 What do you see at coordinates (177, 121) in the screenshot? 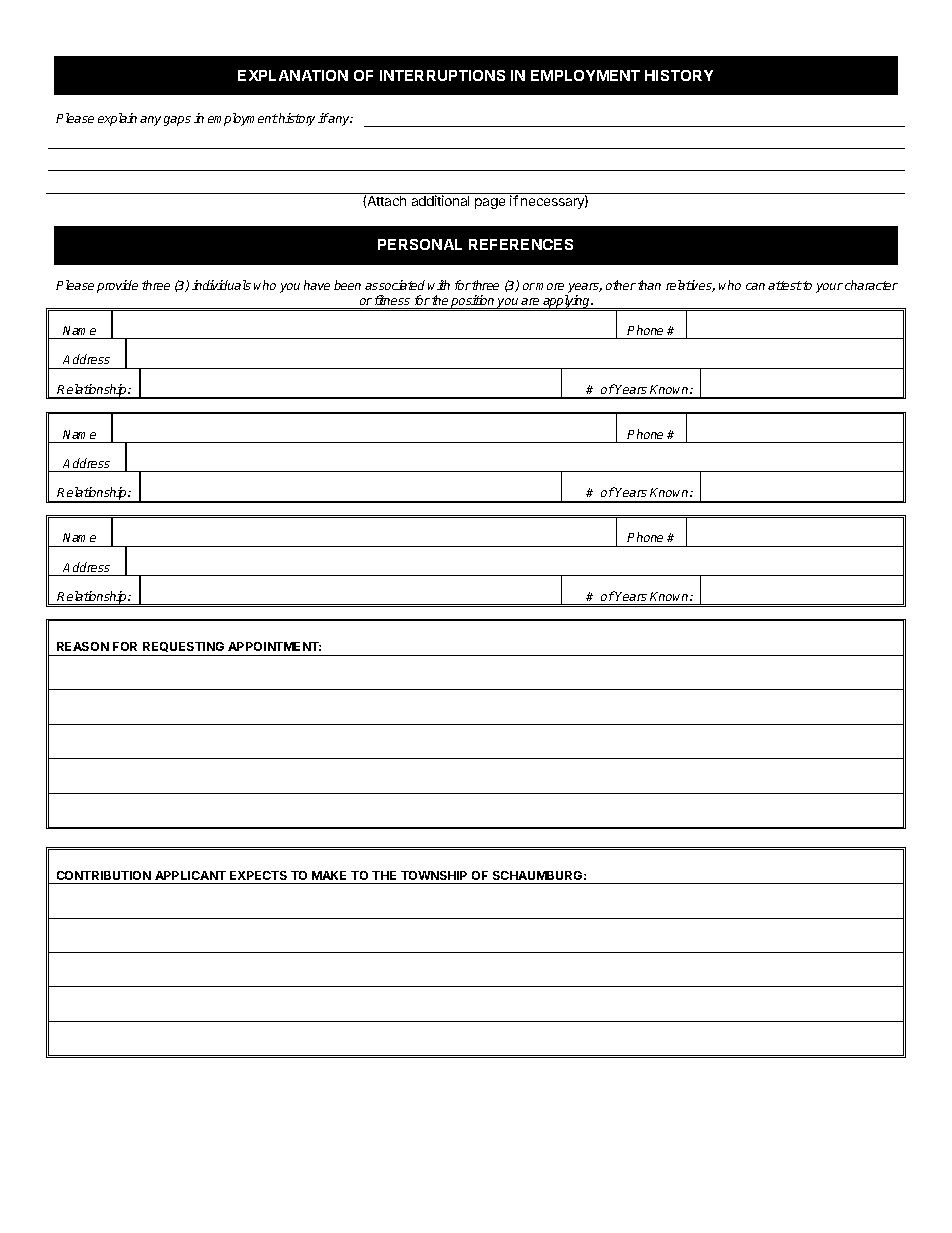
I see `gaps` at bounding box center [177, 121].
